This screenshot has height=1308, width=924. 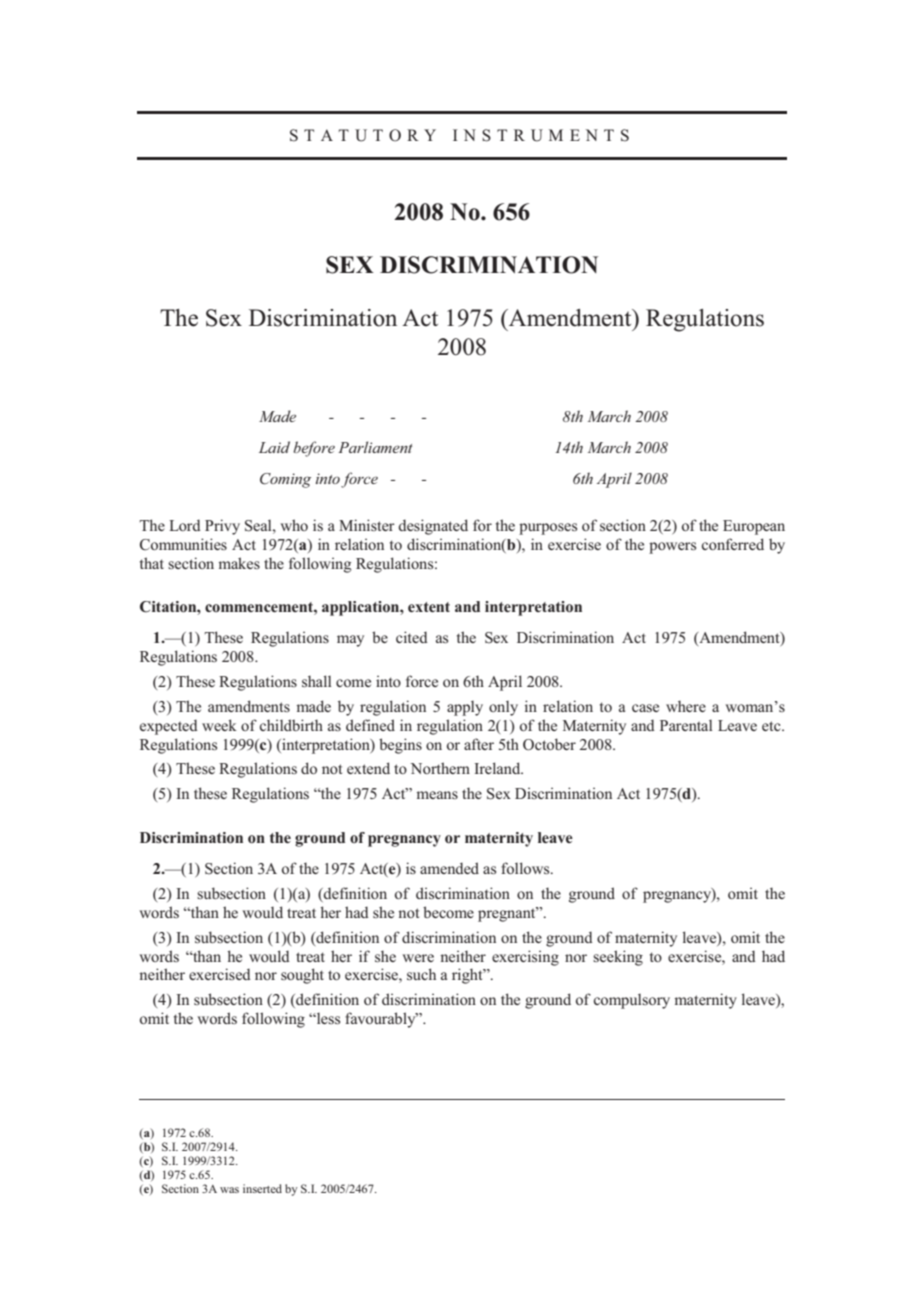 I want to click on was, so click(x=229, y=1190).
